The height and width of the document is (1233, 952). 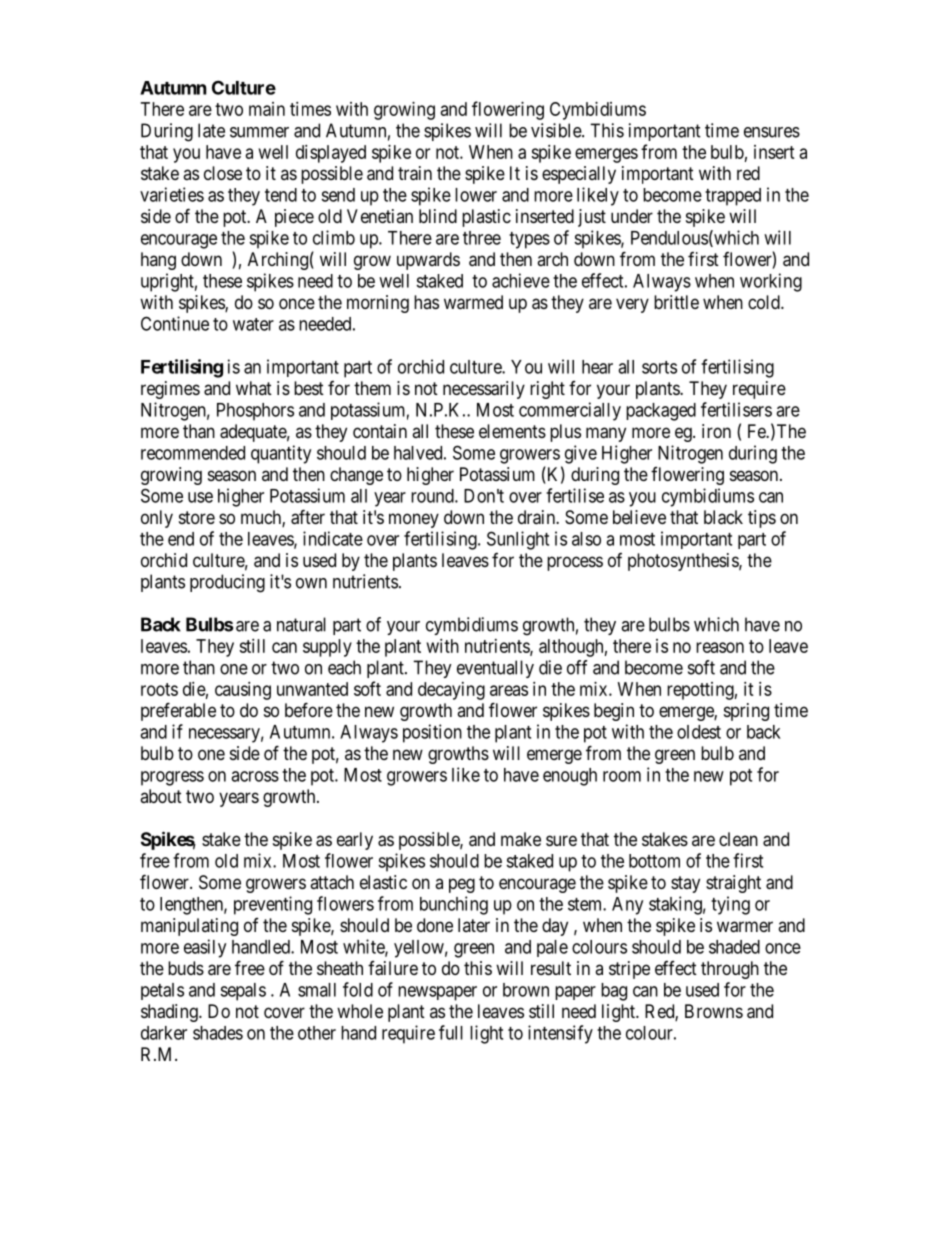 What do you see at coordinates (415, 173) in the document?
I see `train` at bounding box center [415, 173].
